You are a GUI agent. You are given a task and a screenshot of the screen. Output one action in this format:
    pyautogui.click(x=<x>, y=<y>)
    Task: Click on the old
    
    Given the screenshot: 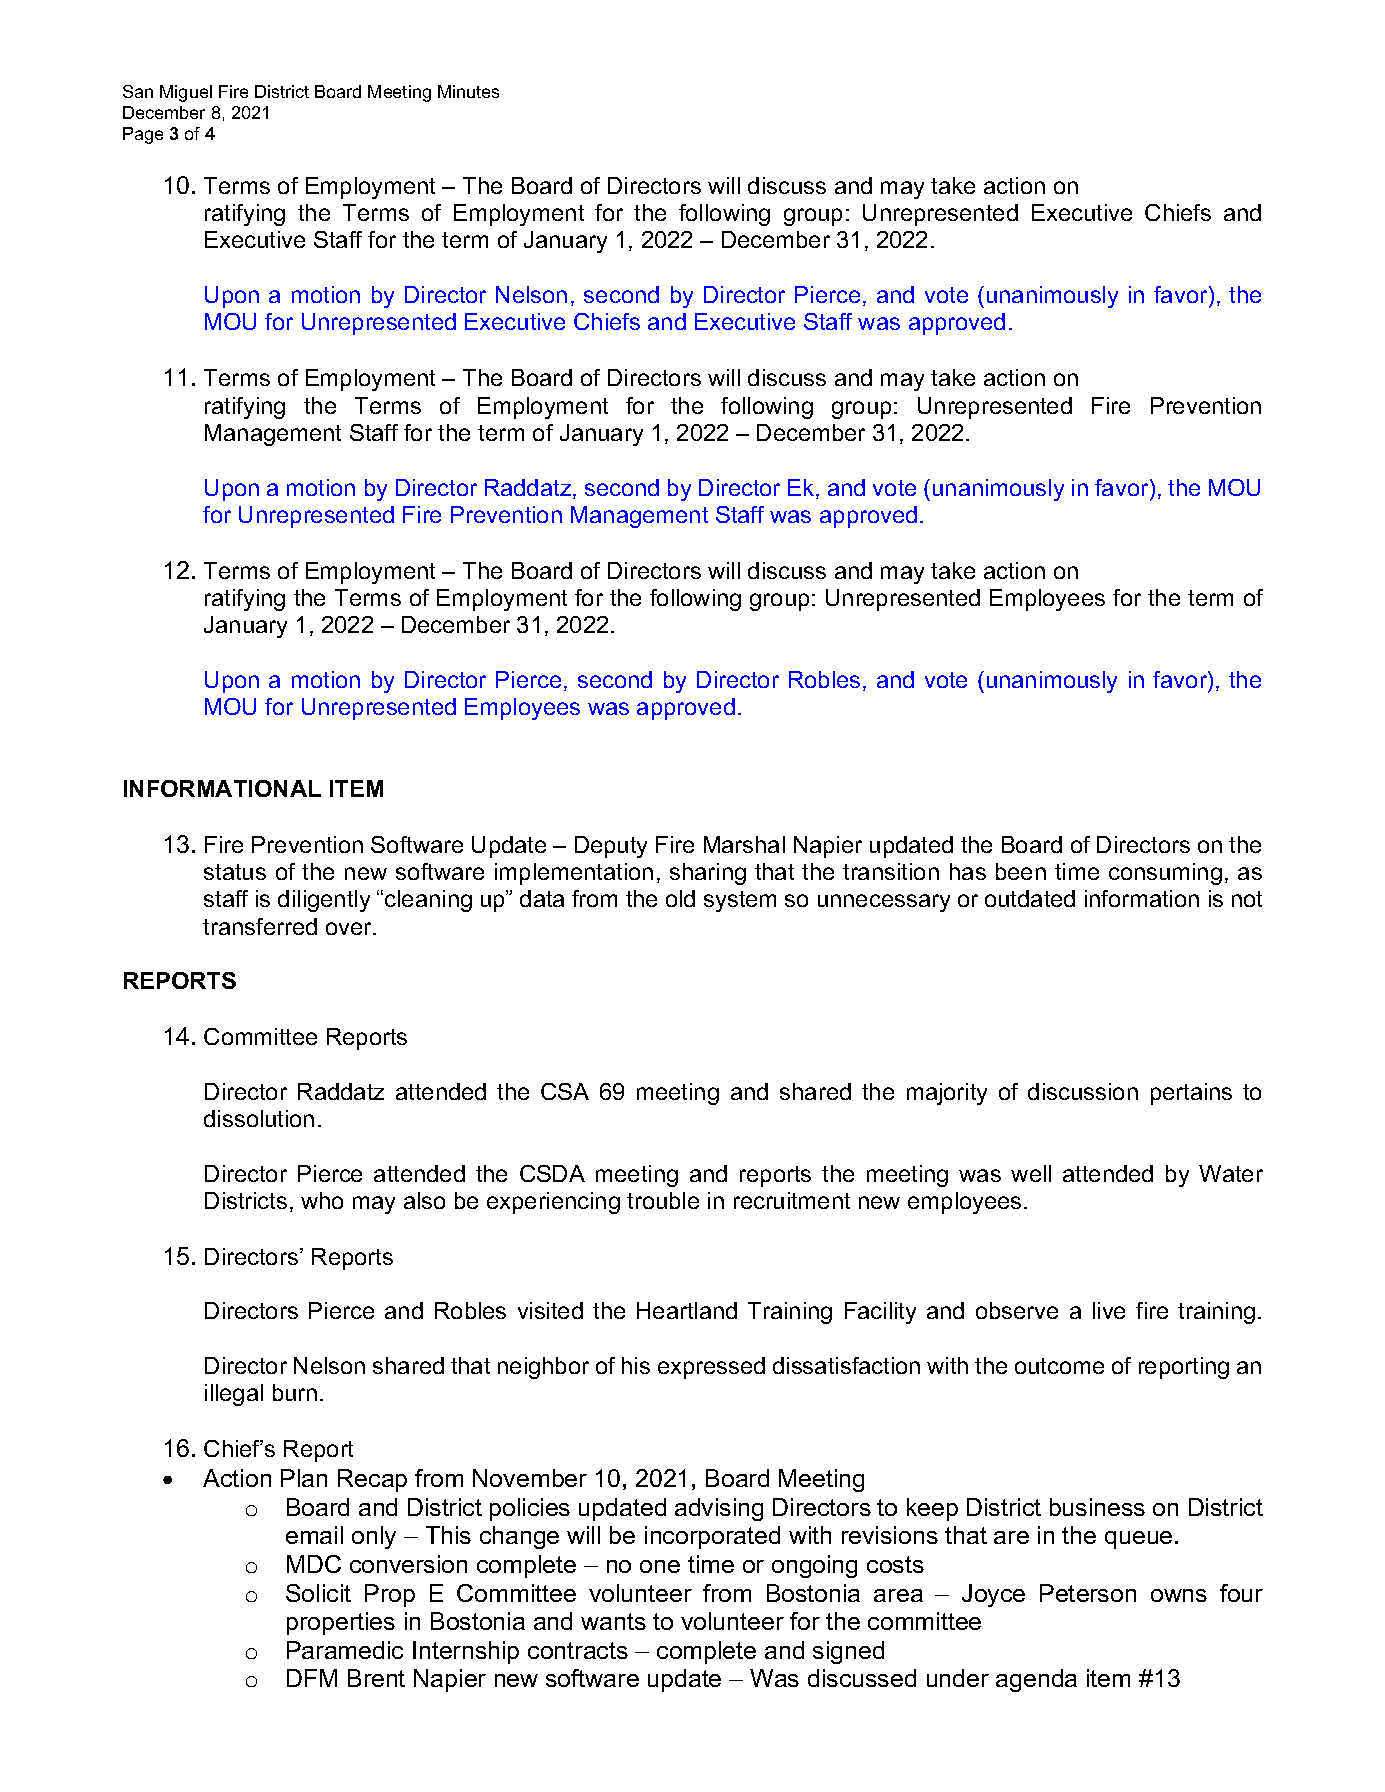 What is the action you would take?
    pyautogui.click(x=680, y=898)
